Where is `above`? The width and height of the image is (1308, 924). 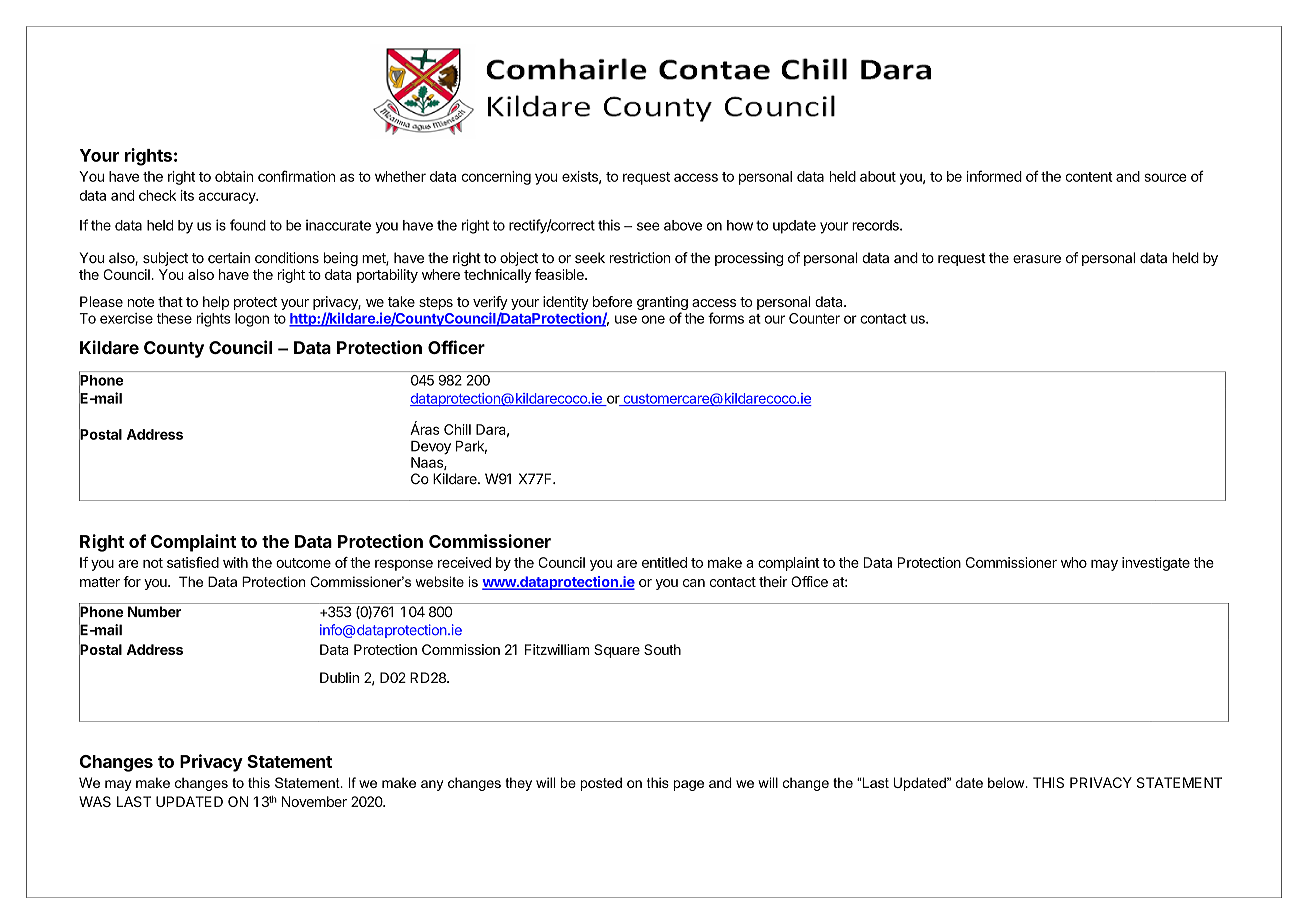
above is located at coordinates (683, 225).
